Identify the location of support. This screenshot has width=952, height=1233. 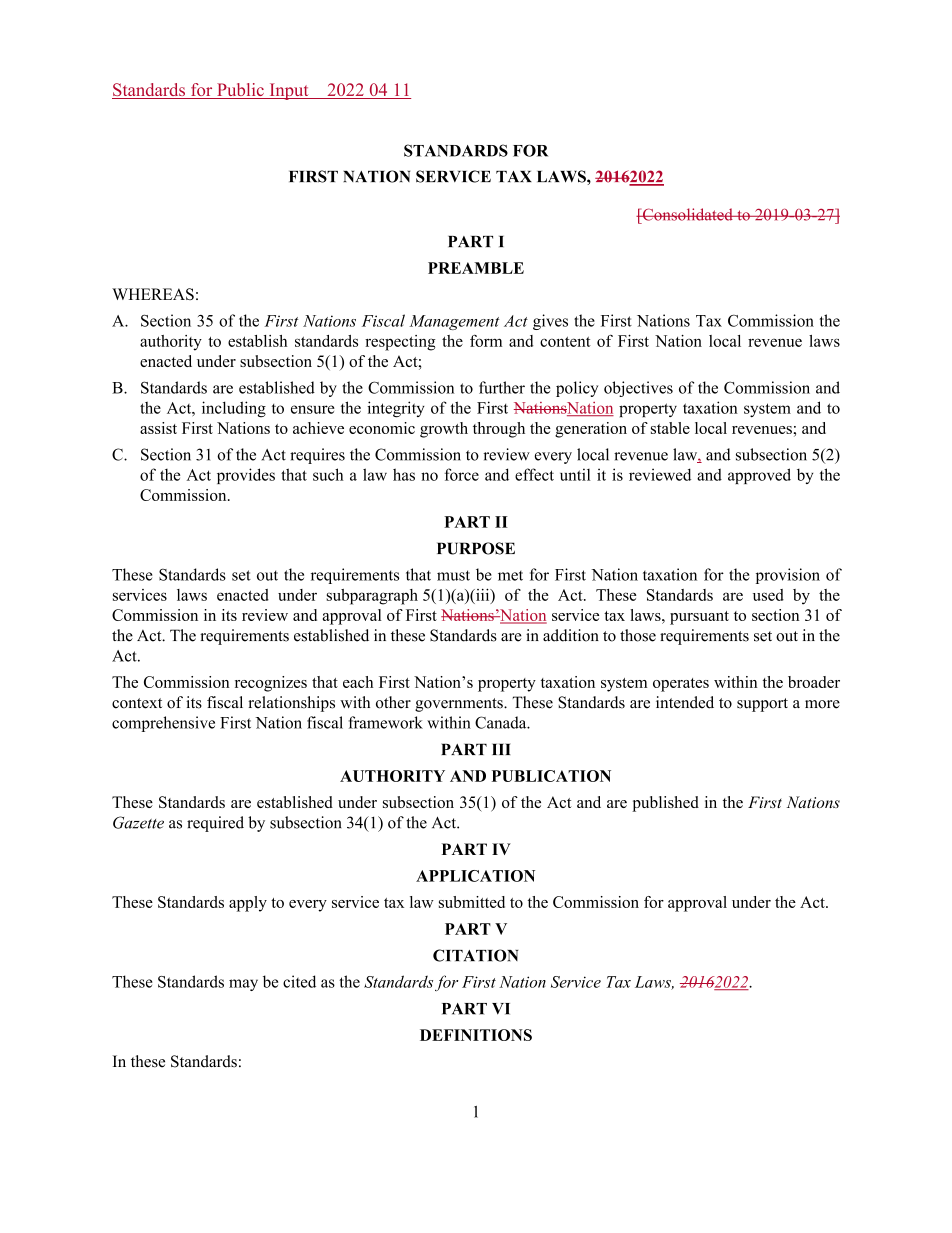
(762, 705).
